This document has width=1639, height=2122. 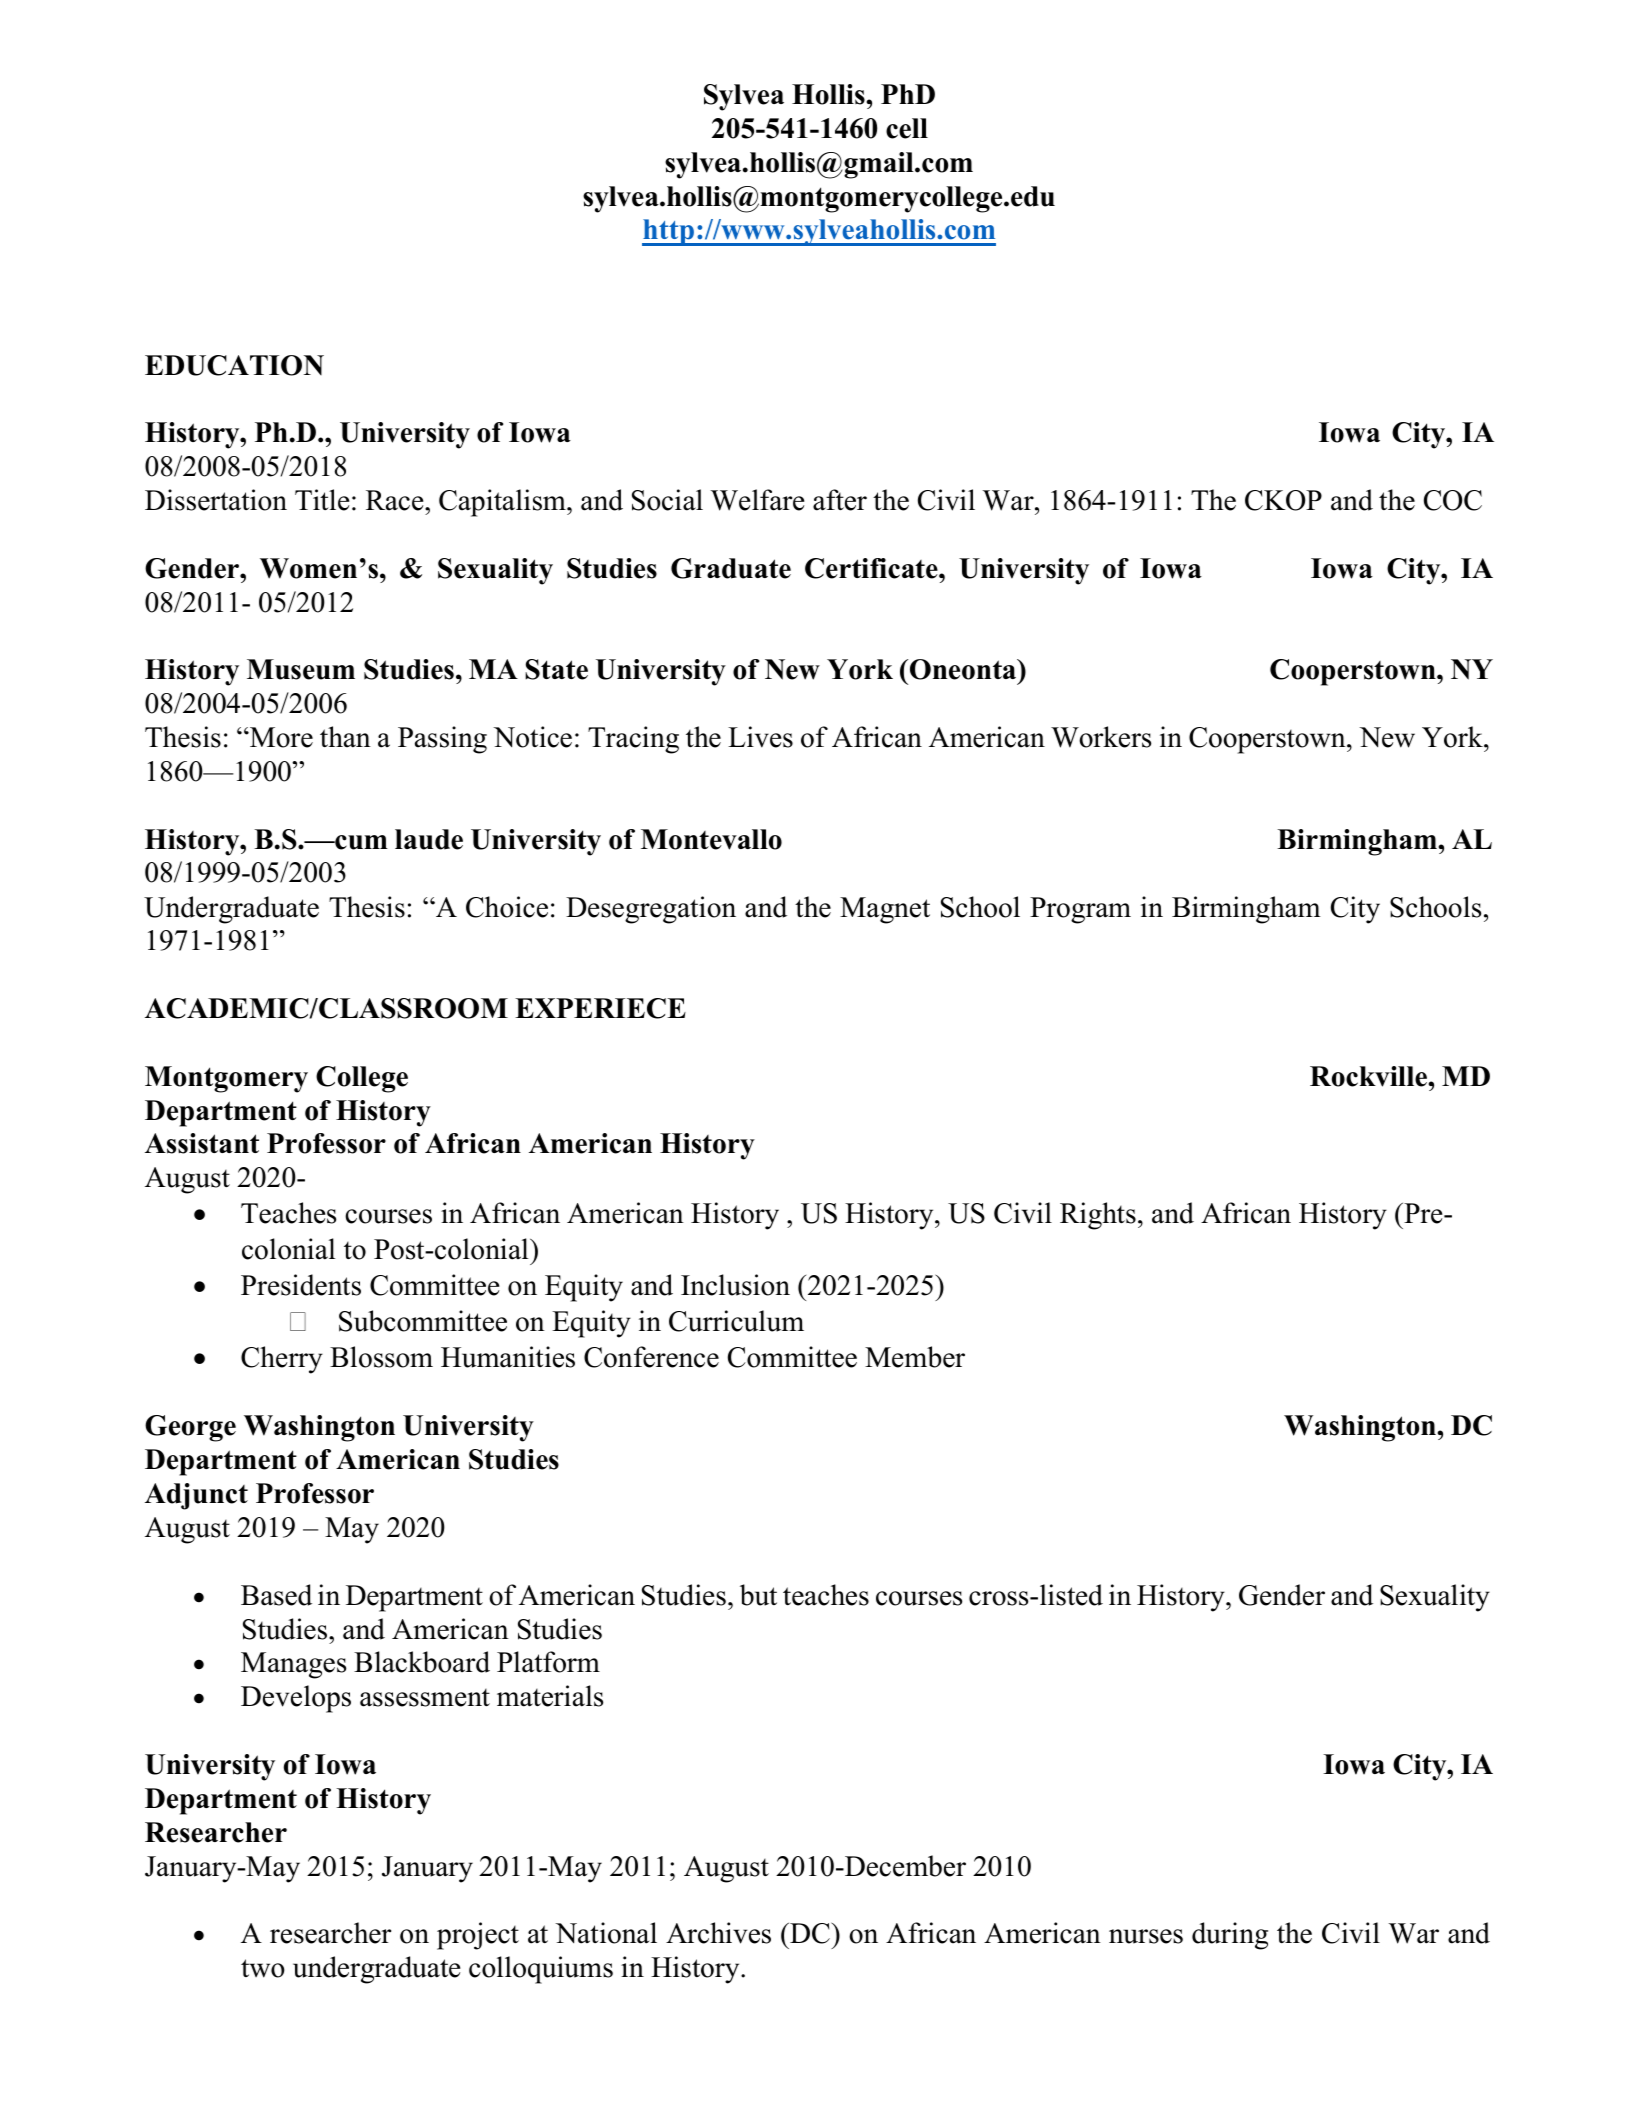 I want to click on Lives, so click(x=760, y=737).
